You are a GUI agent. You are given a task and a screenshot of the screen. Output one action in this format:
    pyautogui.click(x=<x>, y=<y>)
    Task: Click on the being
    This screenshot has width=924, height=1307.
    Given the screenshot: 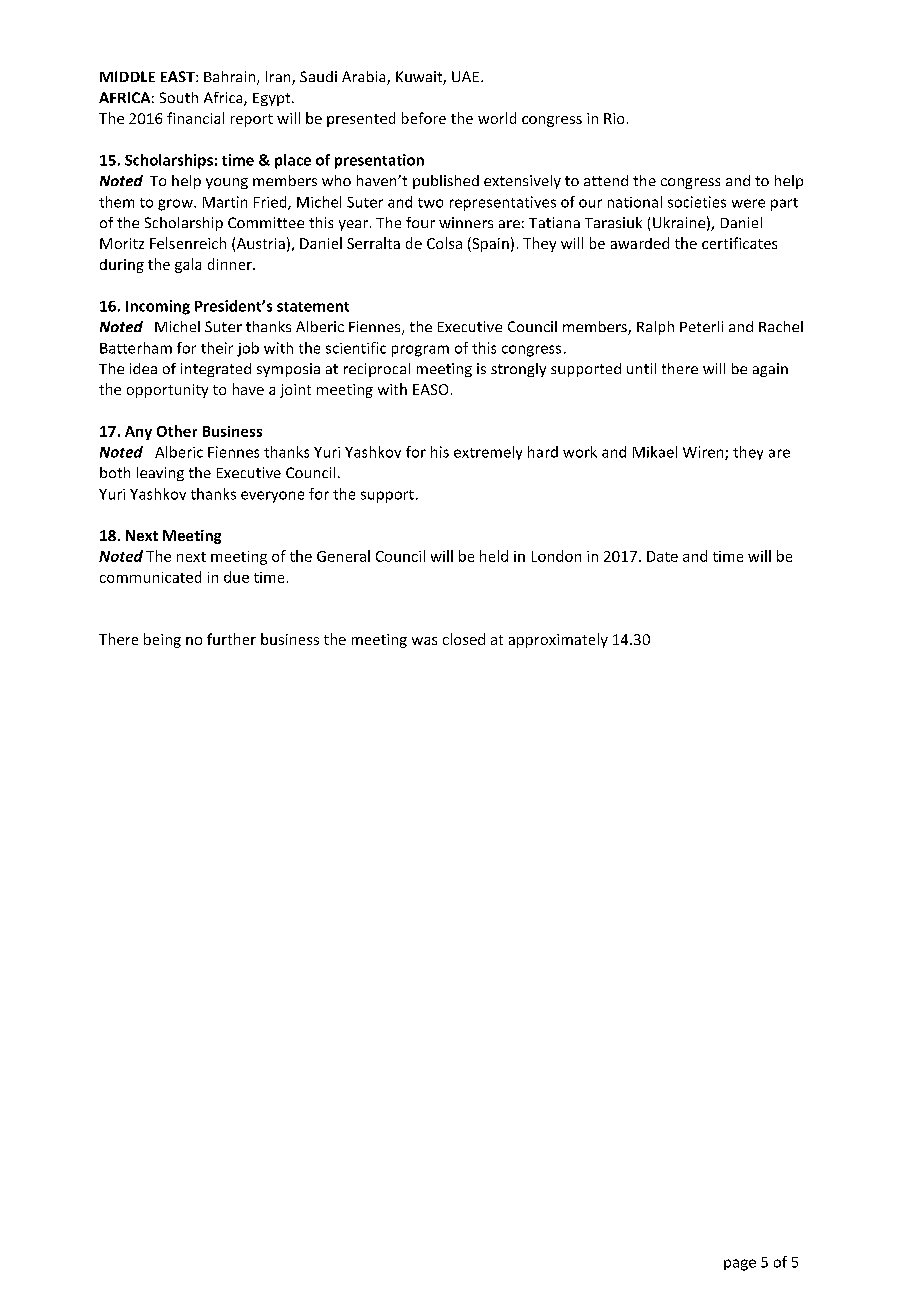 What is the action you would take?
    pyautogui.click(x=162, y=640)
